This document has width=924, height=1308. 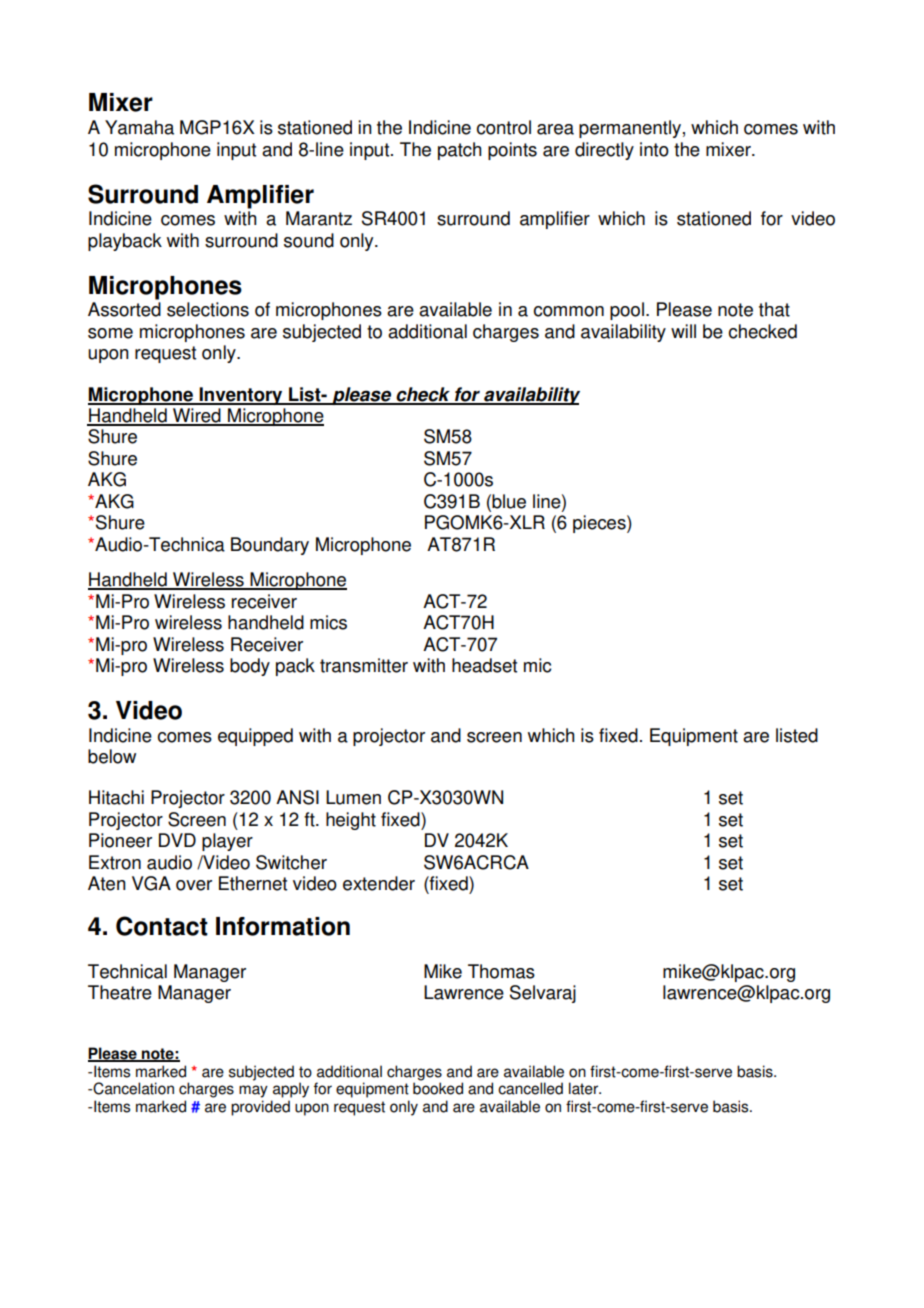 I want to click on booked, so click(x=438, y=1088).
